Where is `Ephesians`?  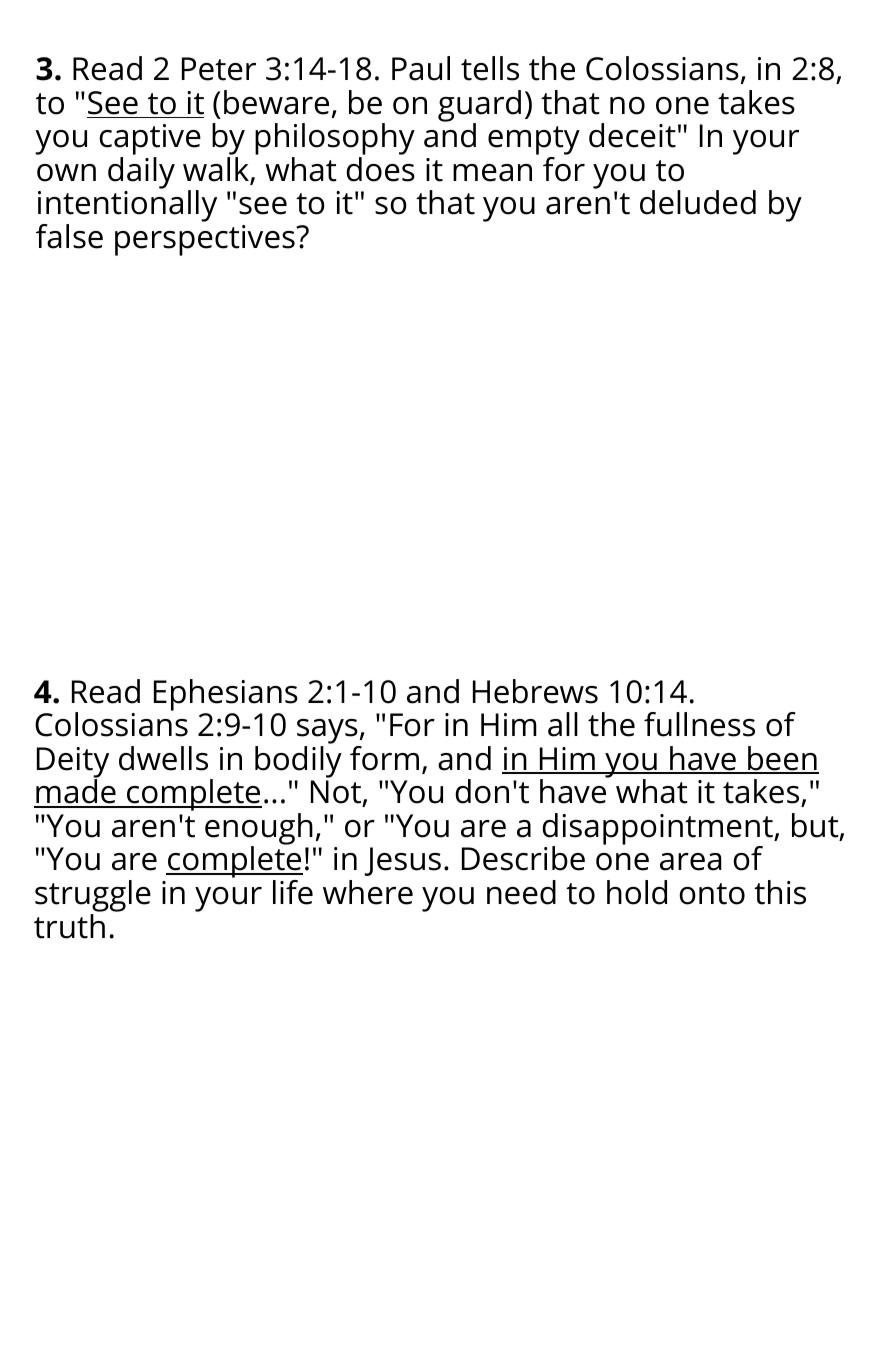
Ephesians is located at coordinates (226, 695).
